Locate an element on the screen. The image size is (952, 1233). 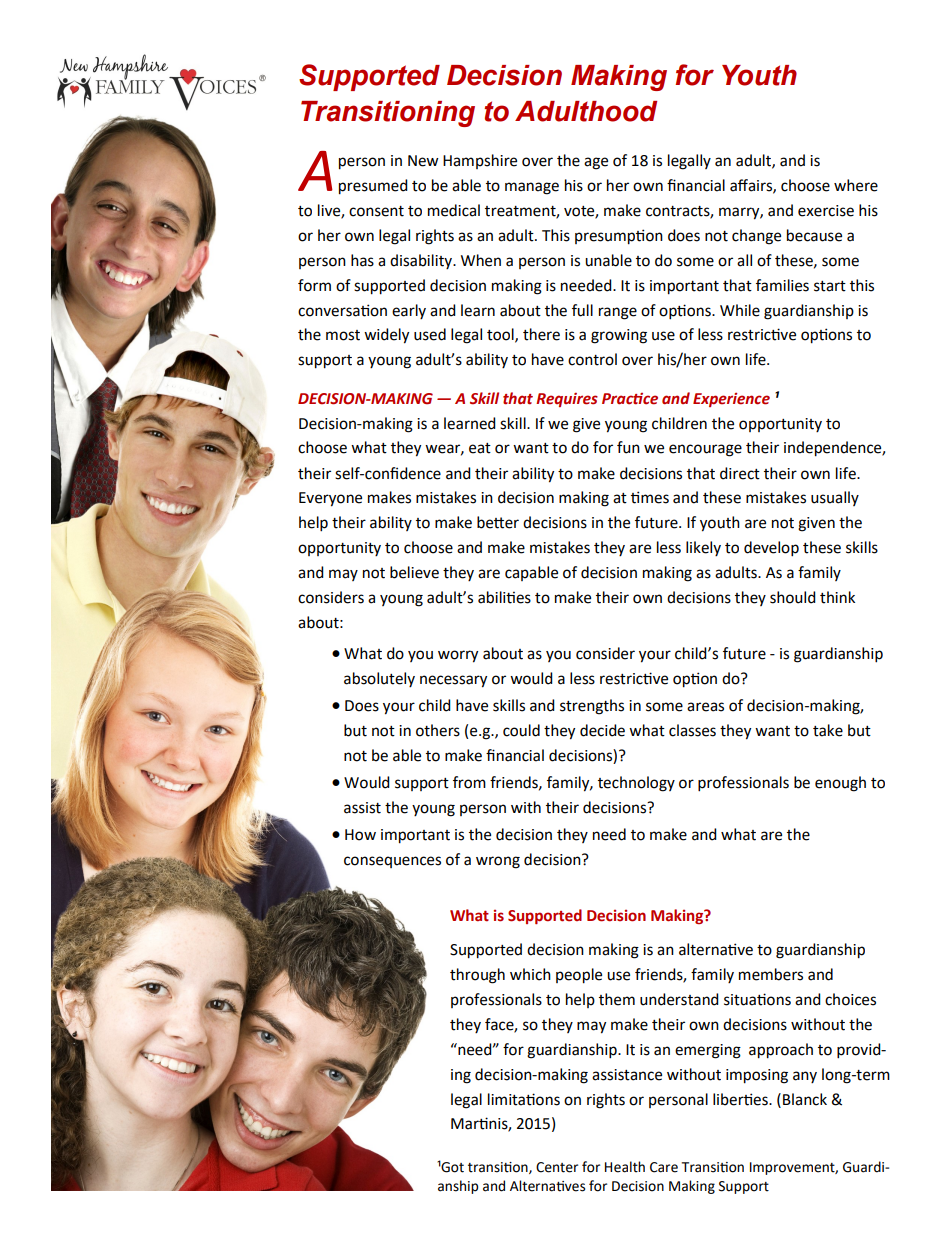
limitations is located at coordinates (524, 1099).
